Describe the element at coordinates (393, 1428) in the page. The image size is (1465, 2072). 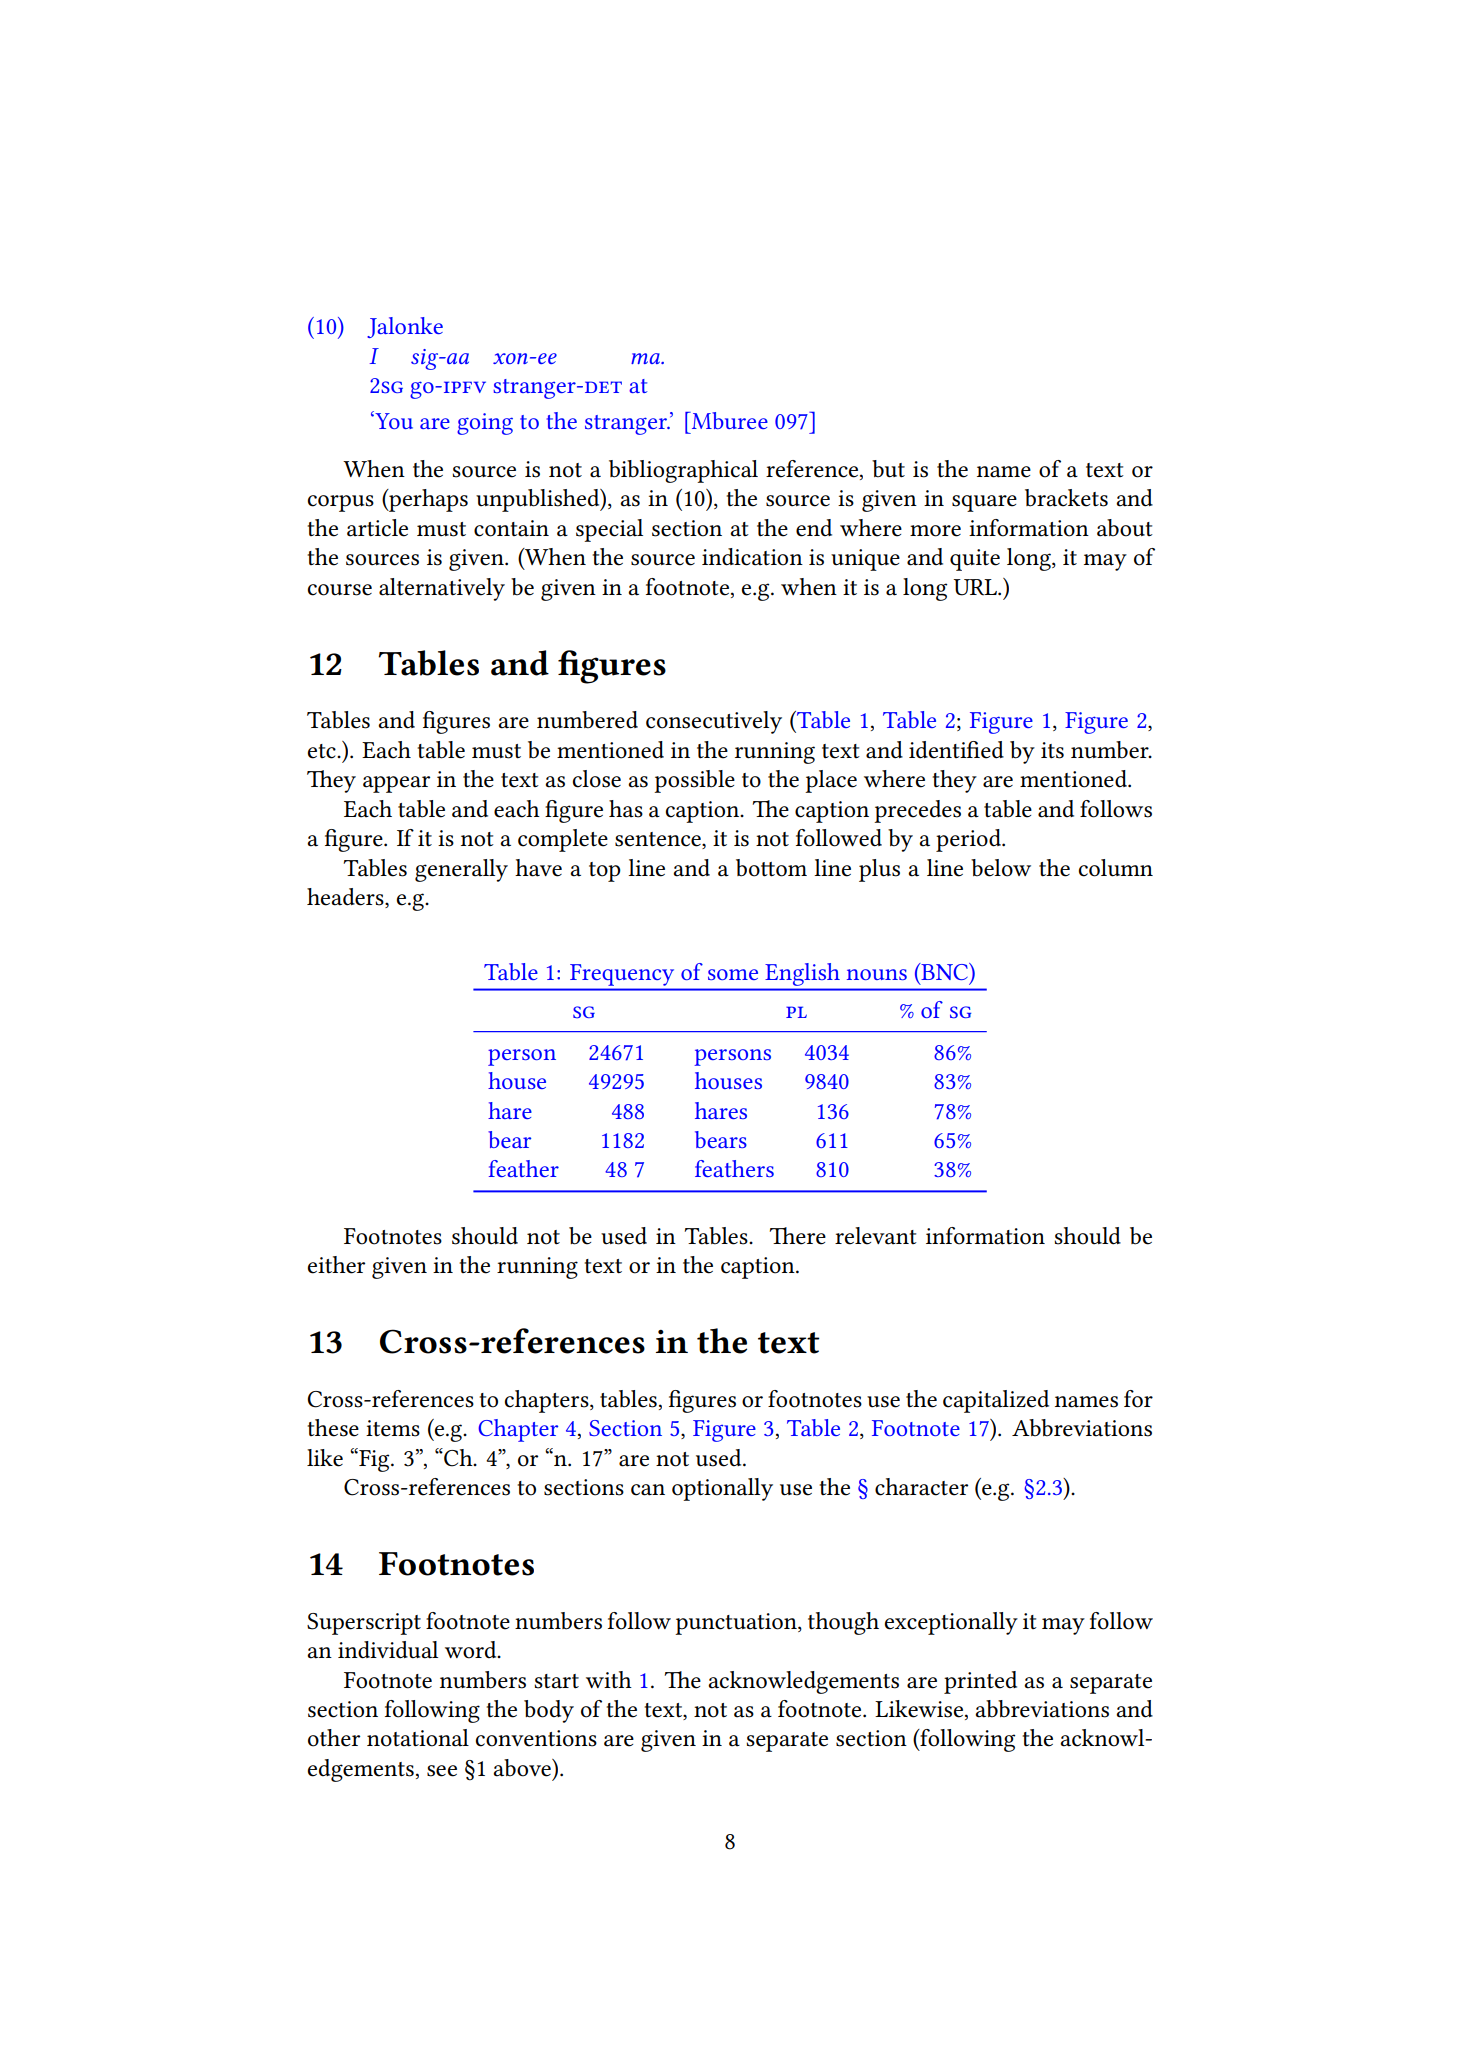
I see `items` at that location.
